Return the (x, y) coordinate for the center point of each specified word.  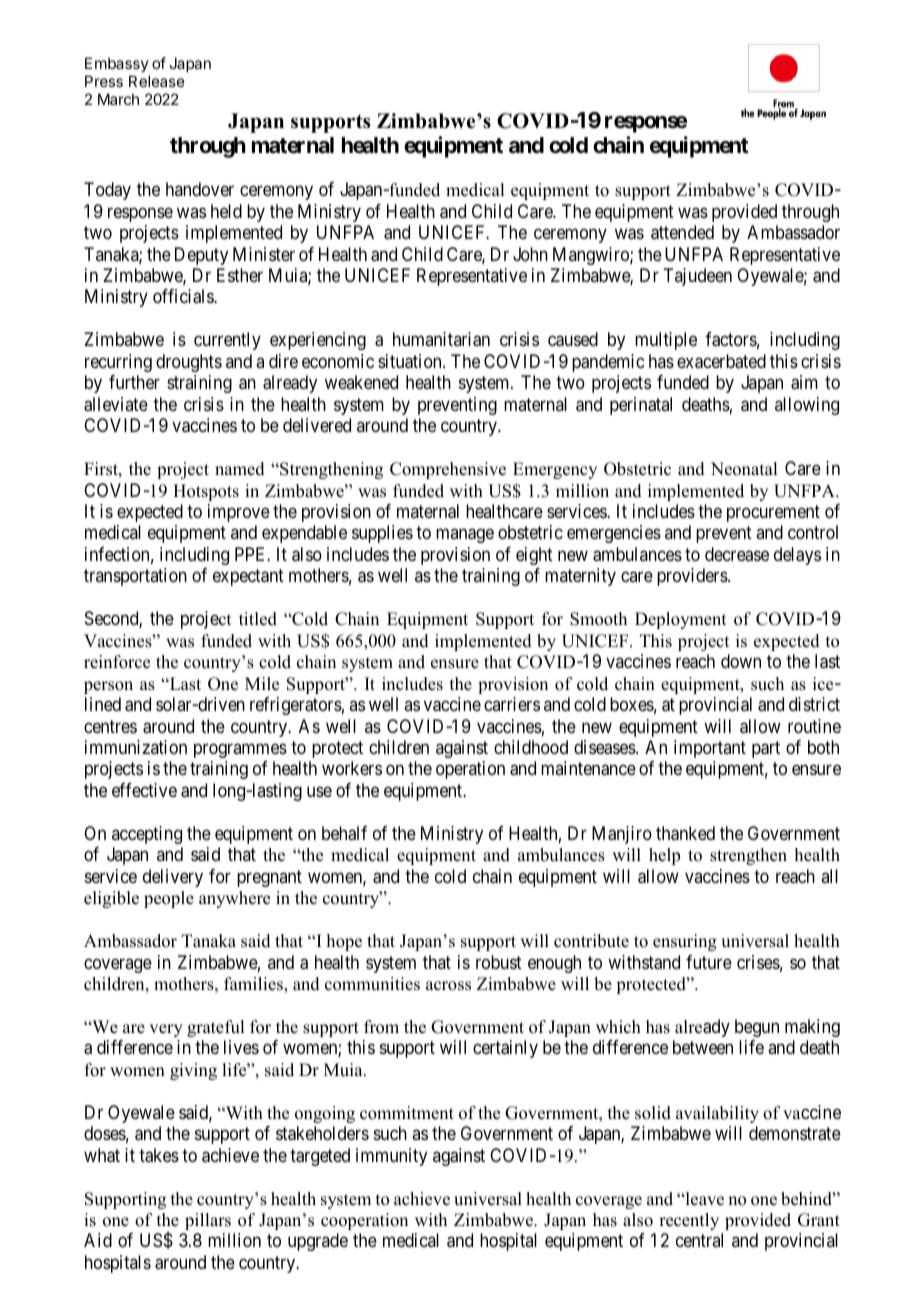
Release (157, 81)
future (709, 962)
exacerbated (721, 361)
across (448, 986)
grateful (215, 1028)
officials (184, 296)
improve (239, 513)
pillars (208, 1221)
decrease (737, 554)
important (710, 749)
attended (682, 232)
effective (144, 790)
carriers (512, 704)
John (530, 254)
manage (465, 536)
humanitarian (441, 339)
